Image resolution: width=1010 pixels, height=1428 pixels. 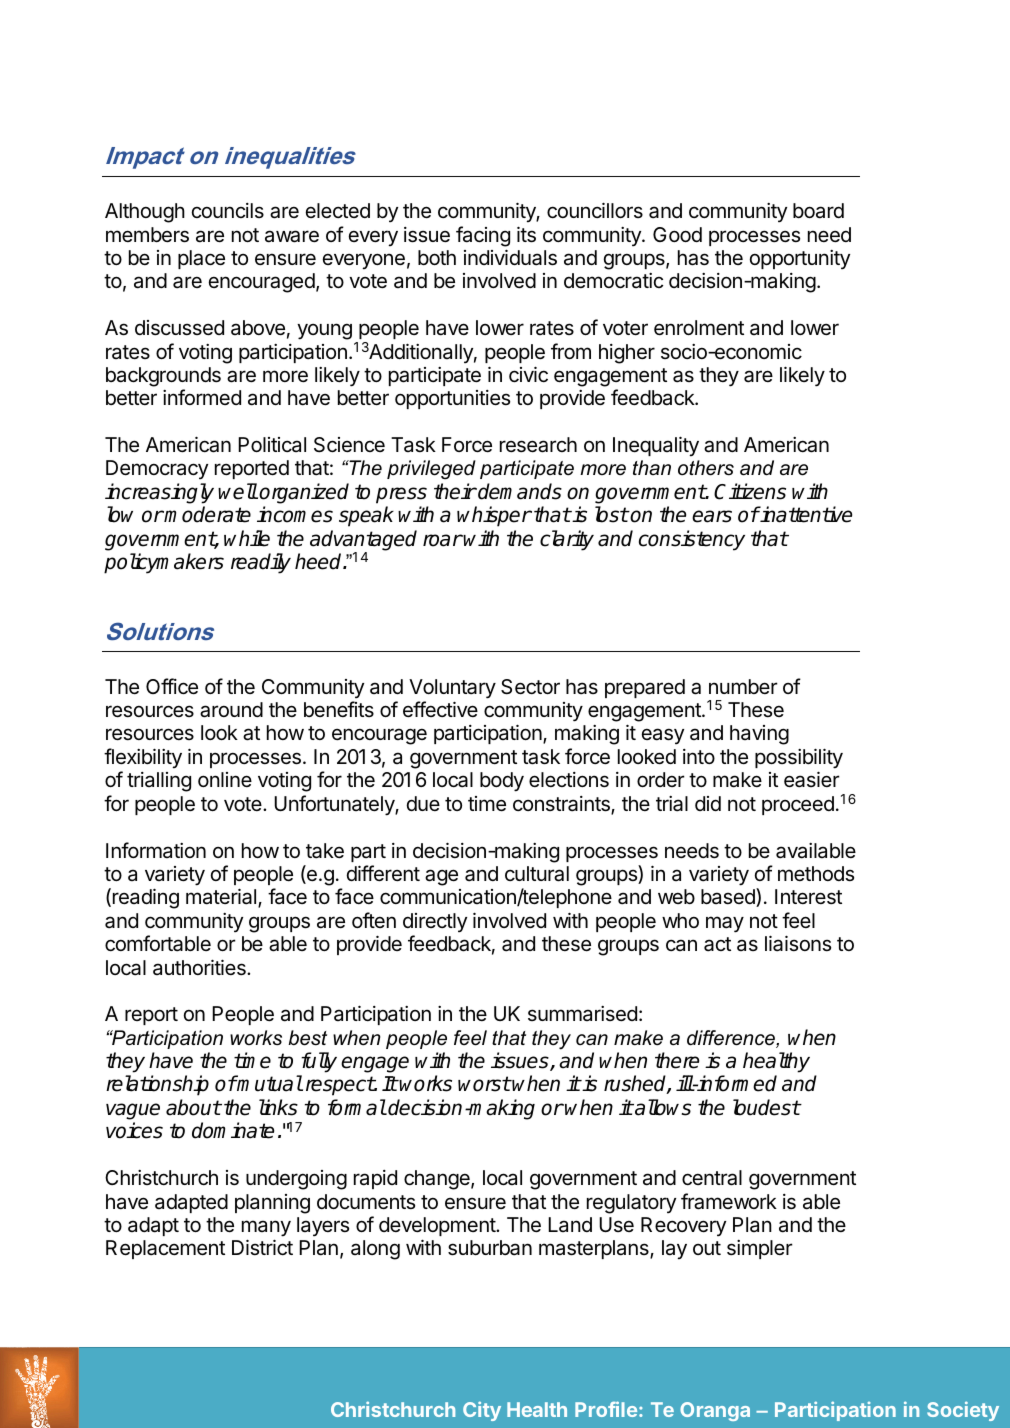 What do you see at coordinates (743, 686) in the image?
I see `number` at bounding box center [743, 686].
